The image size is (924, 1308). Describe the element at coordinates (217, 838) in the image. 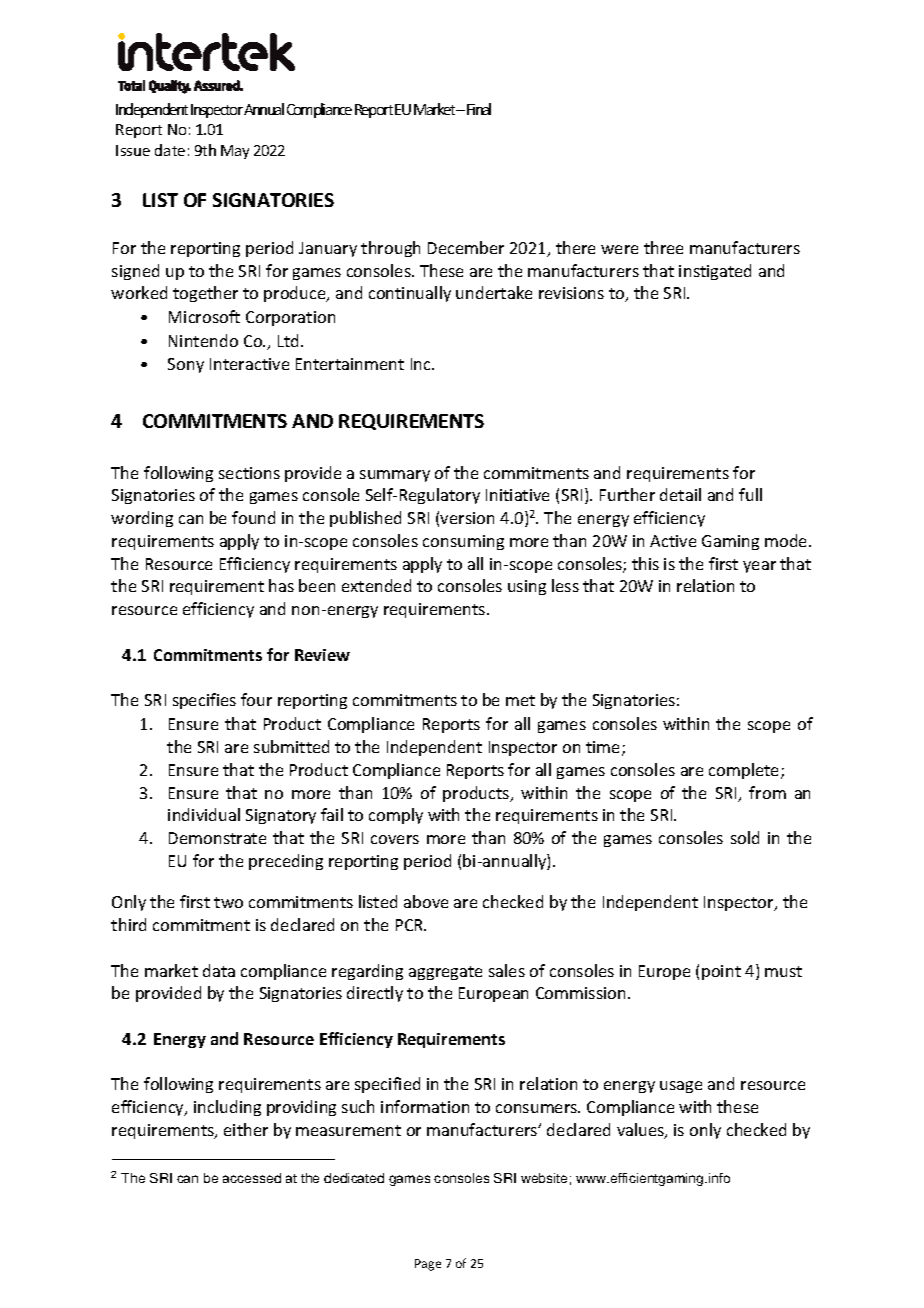

I see `Demonstrate` at that location.
